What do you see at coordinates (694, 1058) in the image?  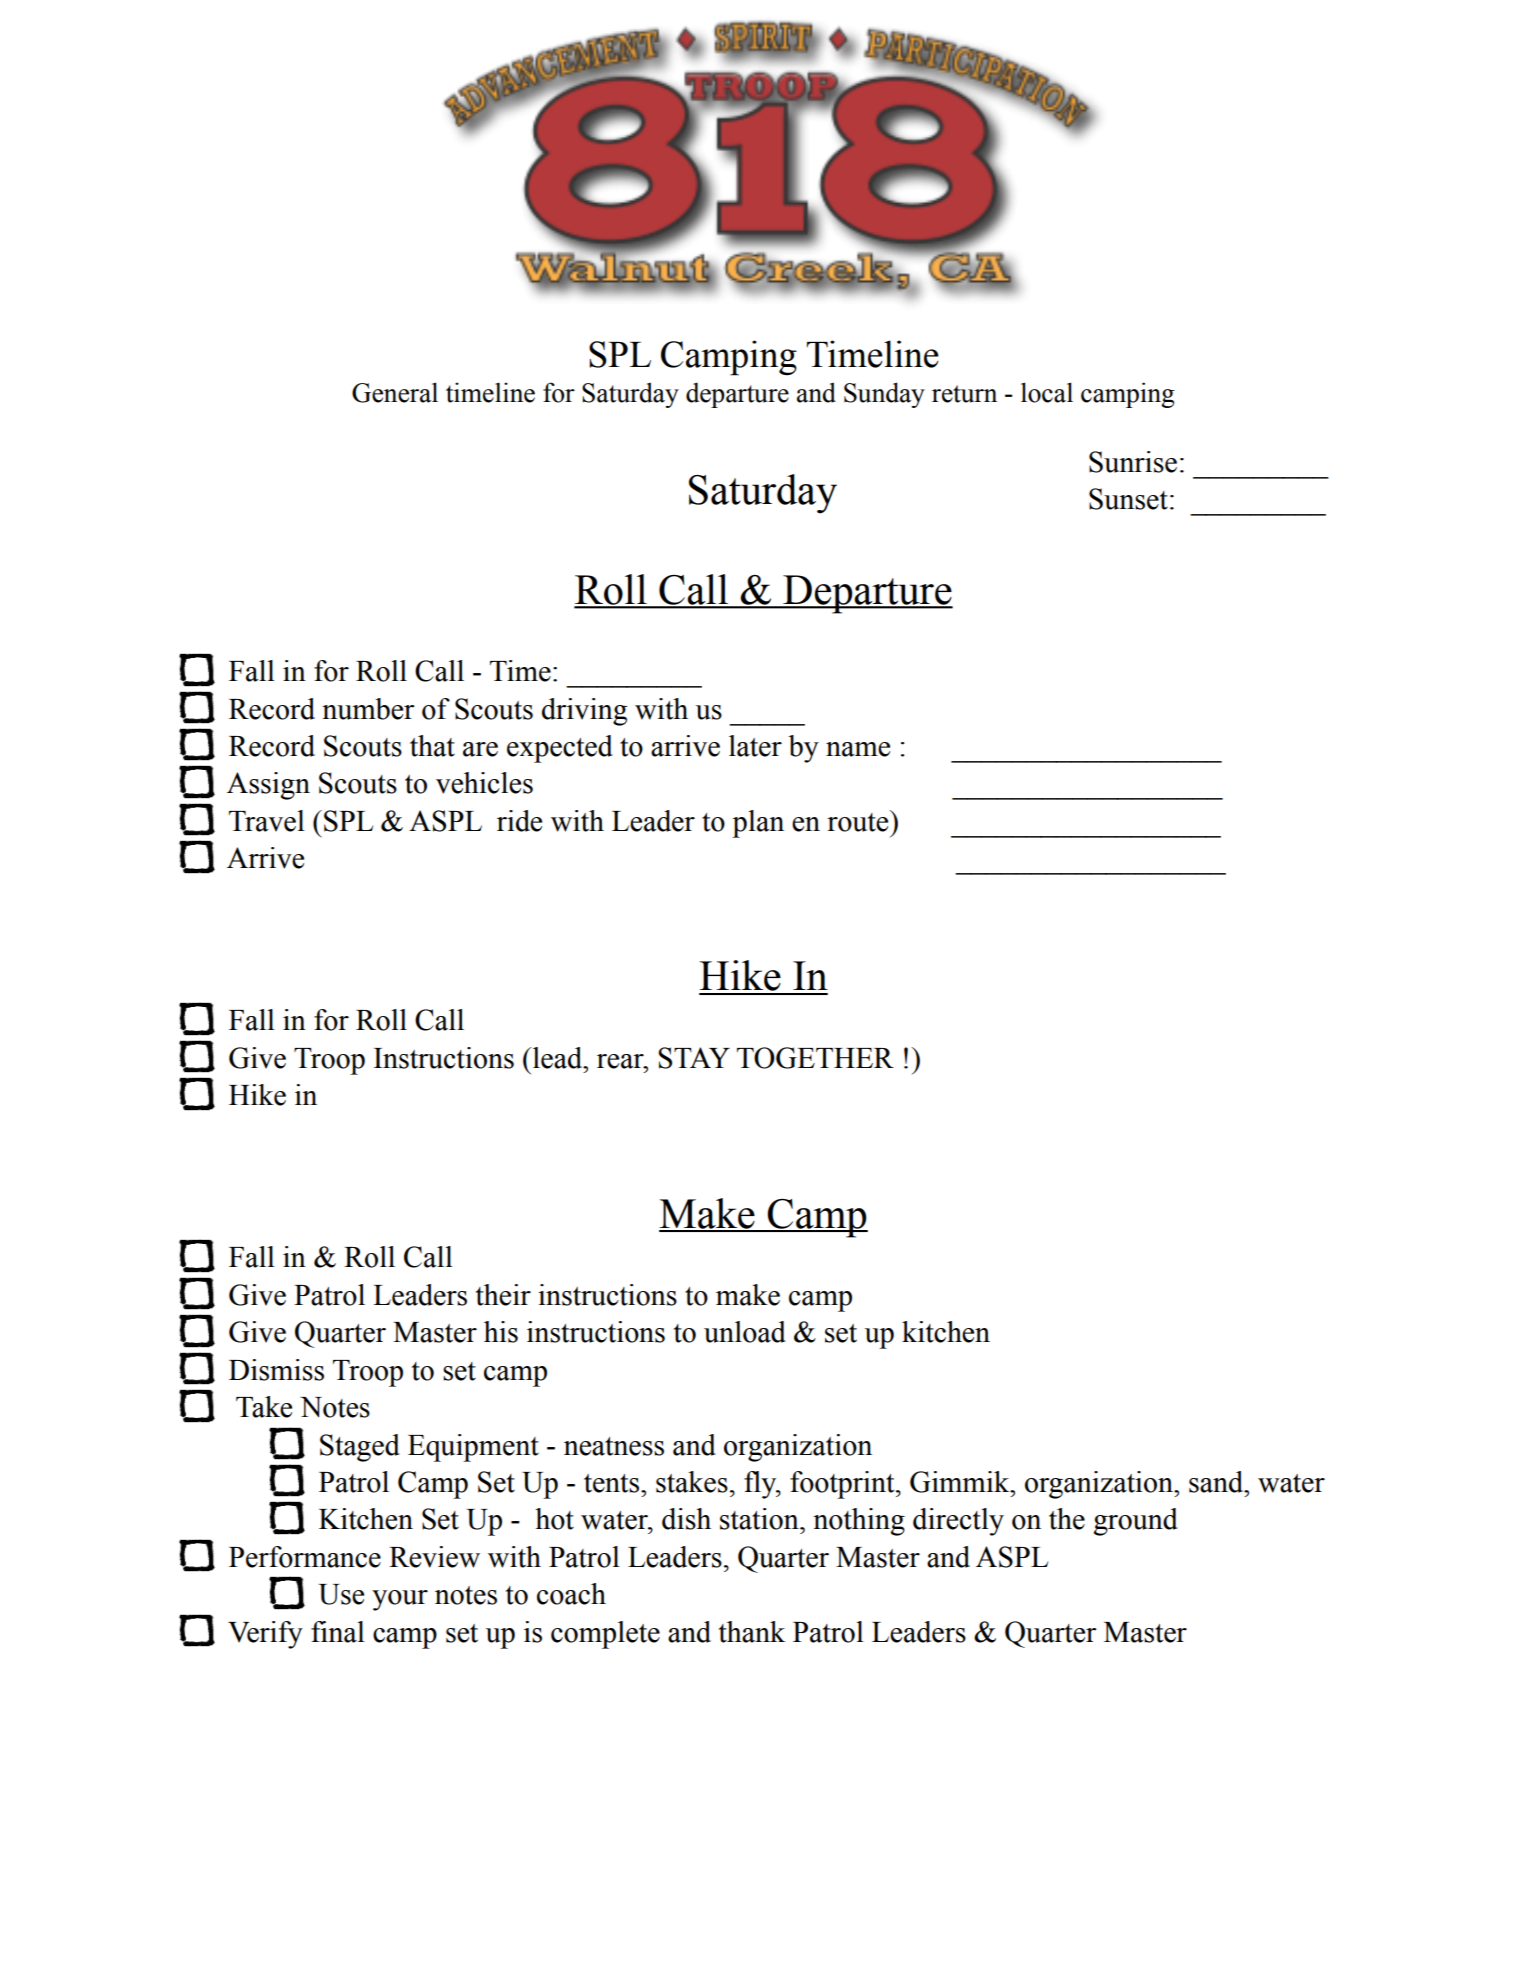 I see `STAY` at bounding box center [694, 1058].
